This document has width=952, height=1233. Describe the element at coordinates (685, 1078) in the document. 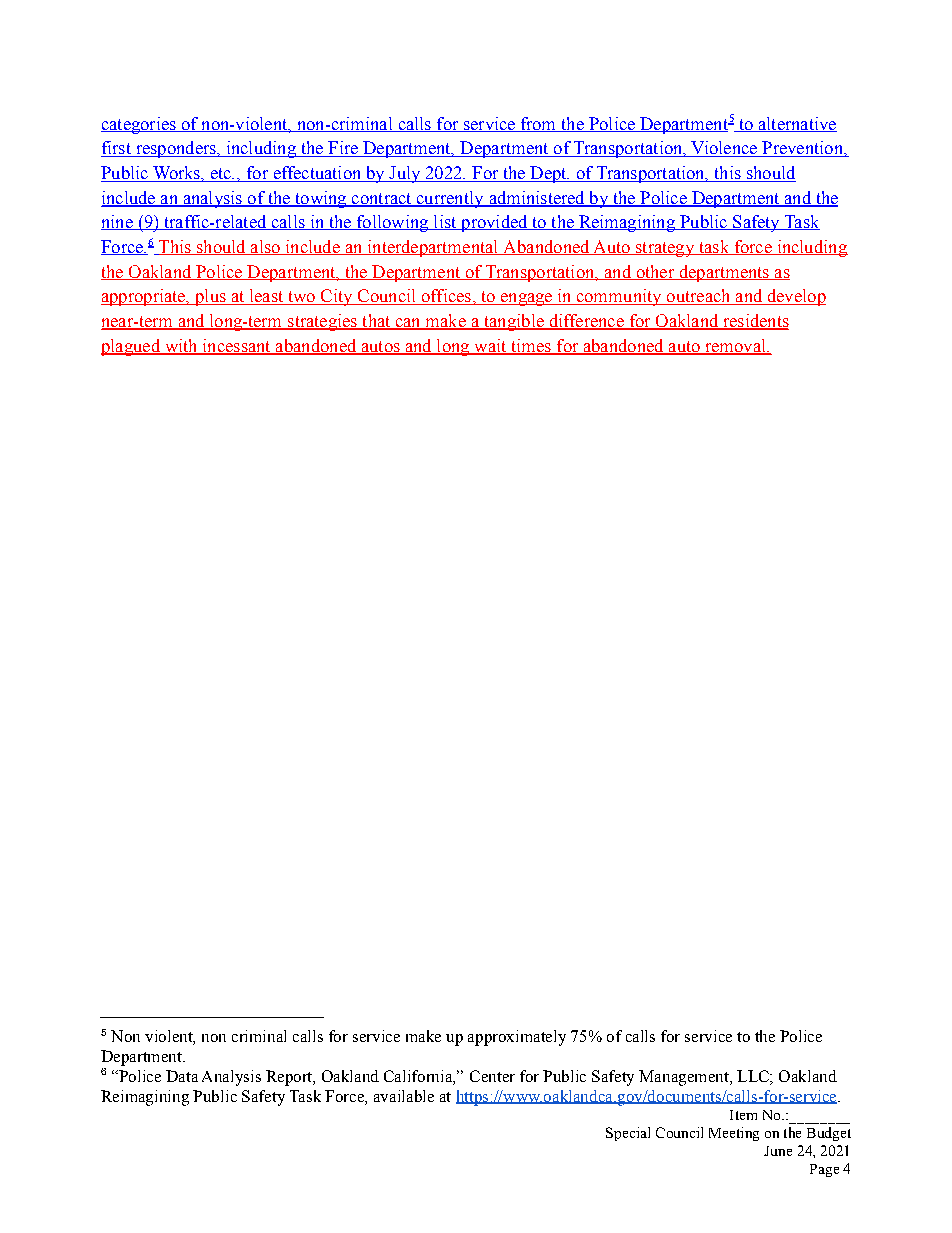

I see `Management` at that location.
